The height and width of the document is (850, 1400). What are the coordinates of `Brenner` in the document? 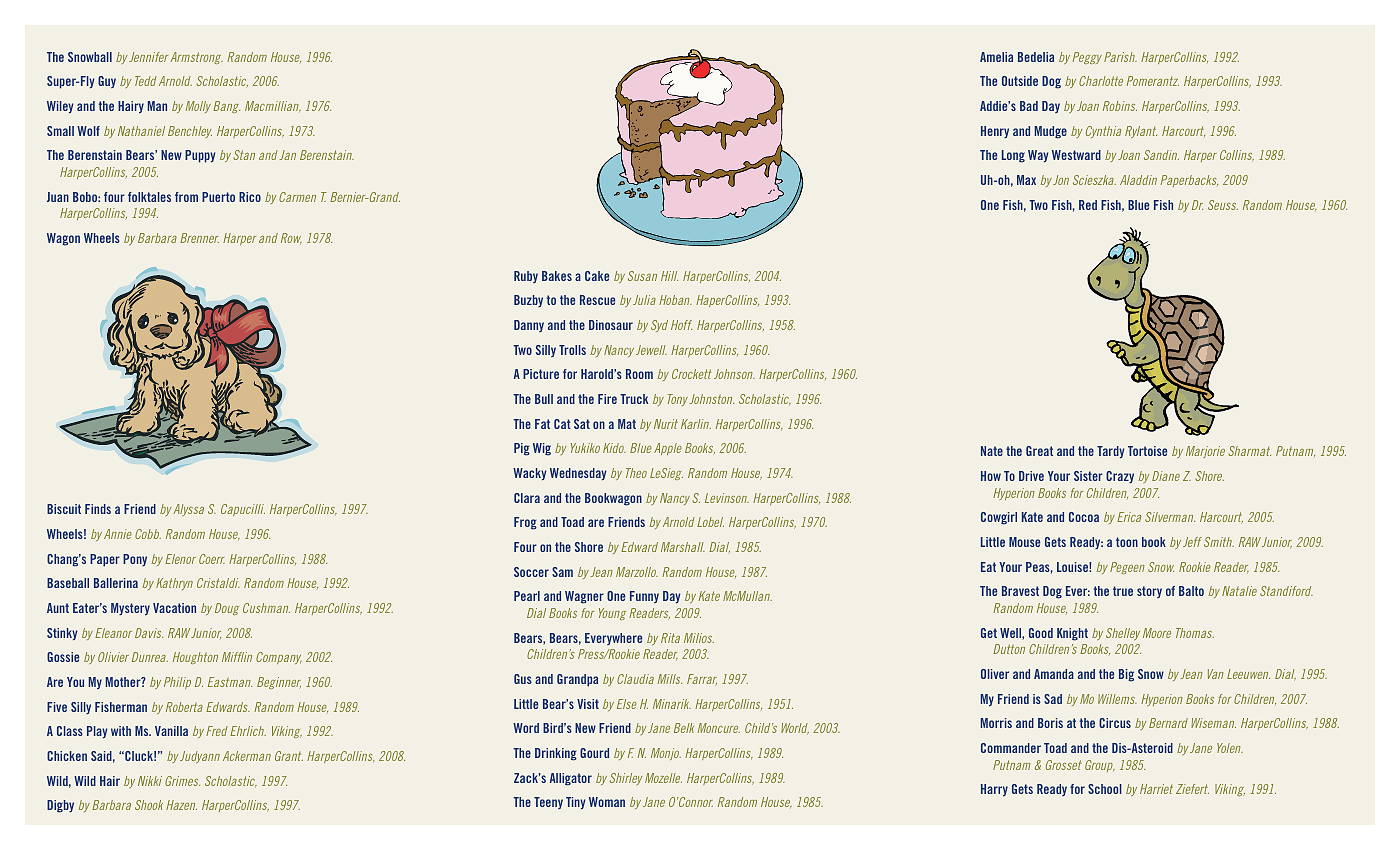 It's located at (199, 238).
